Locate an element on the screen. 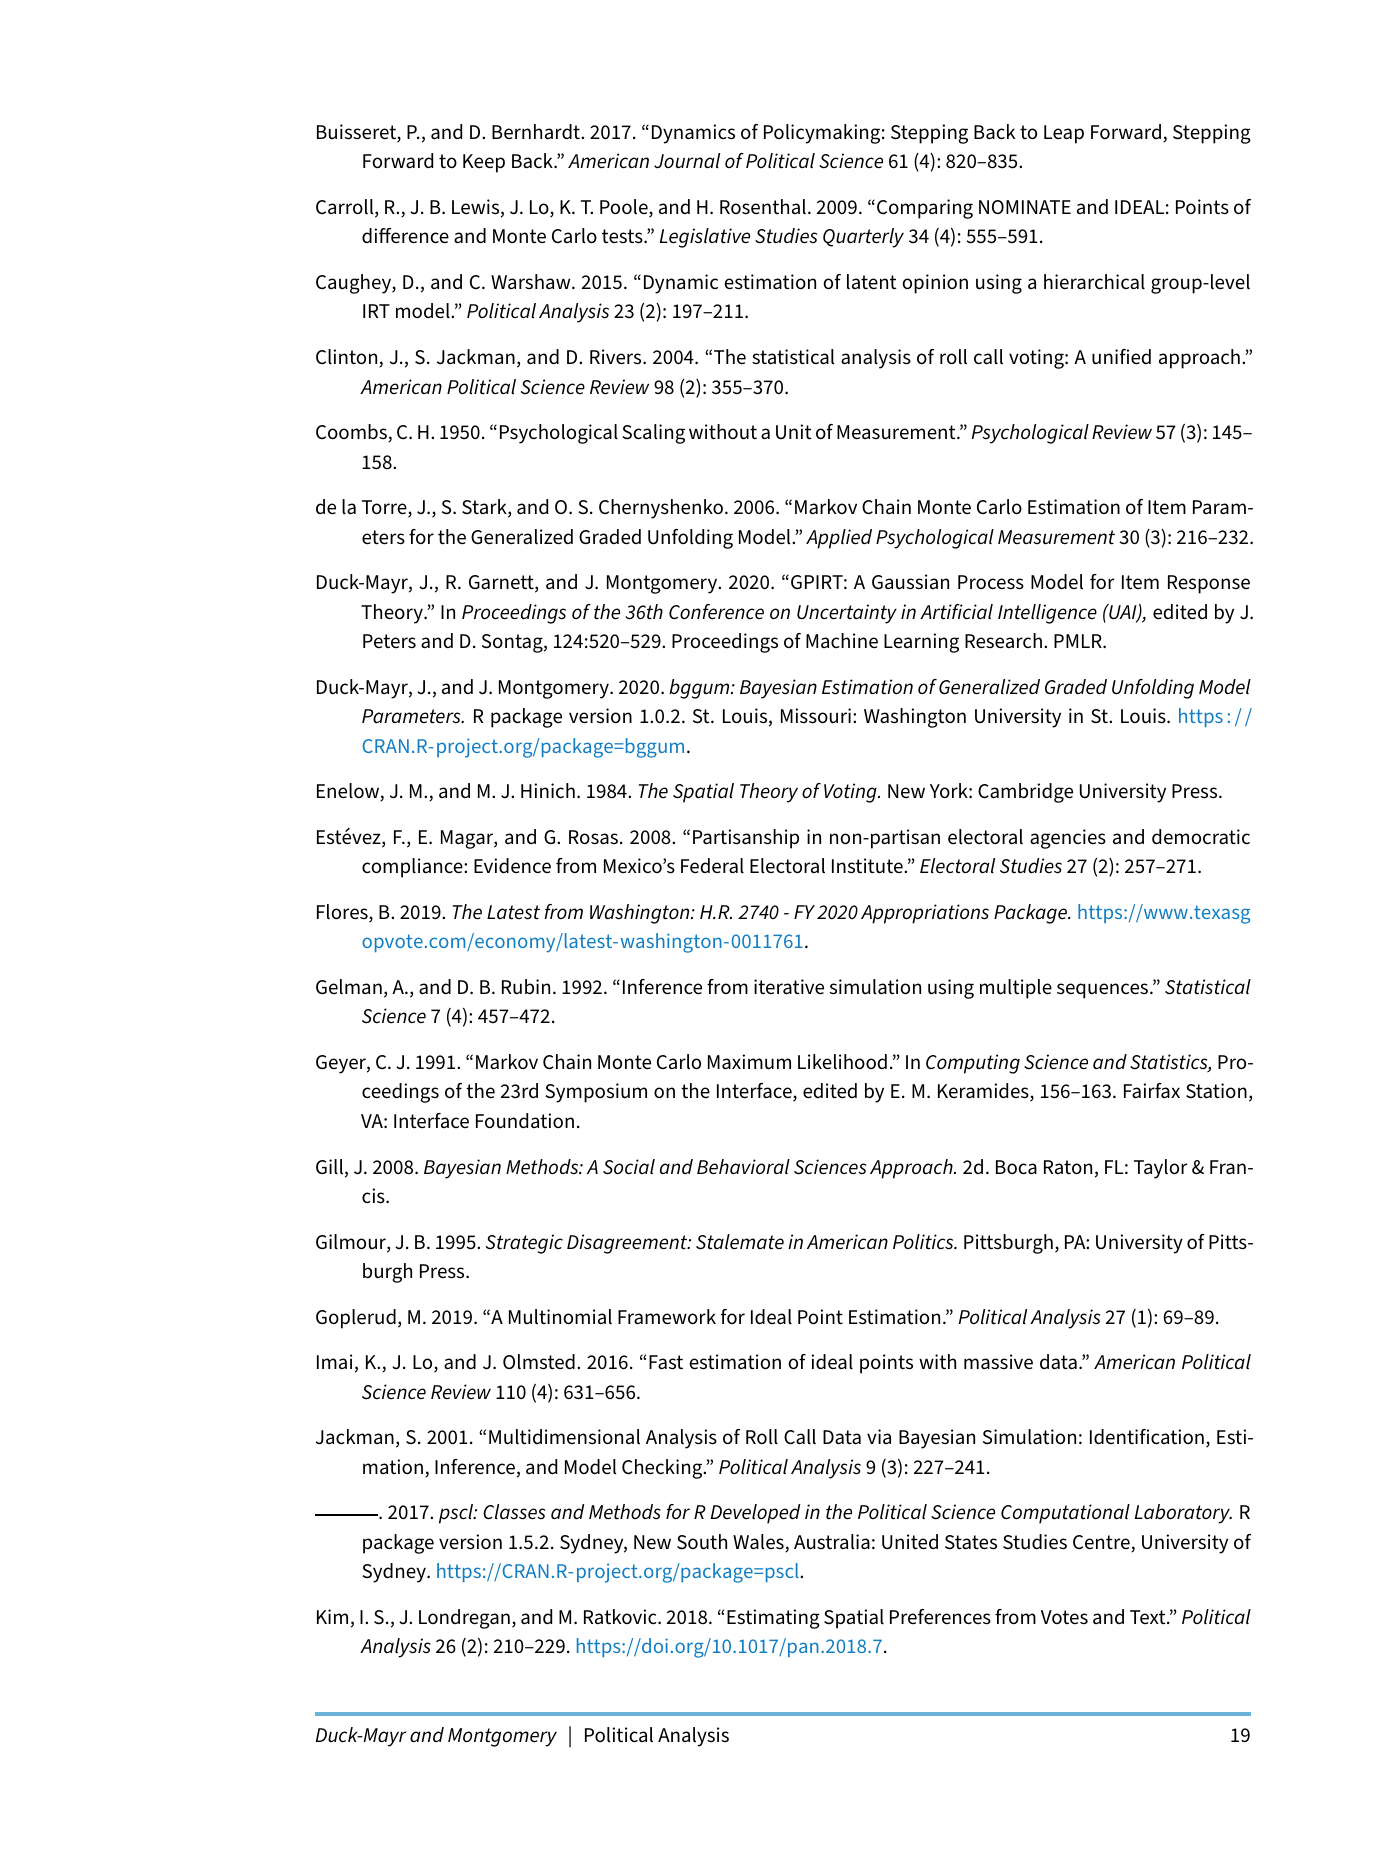 Image resolution: width=1390 pixels, height=1853 pixels. Maximum is located at coordinates (749, 1062).
